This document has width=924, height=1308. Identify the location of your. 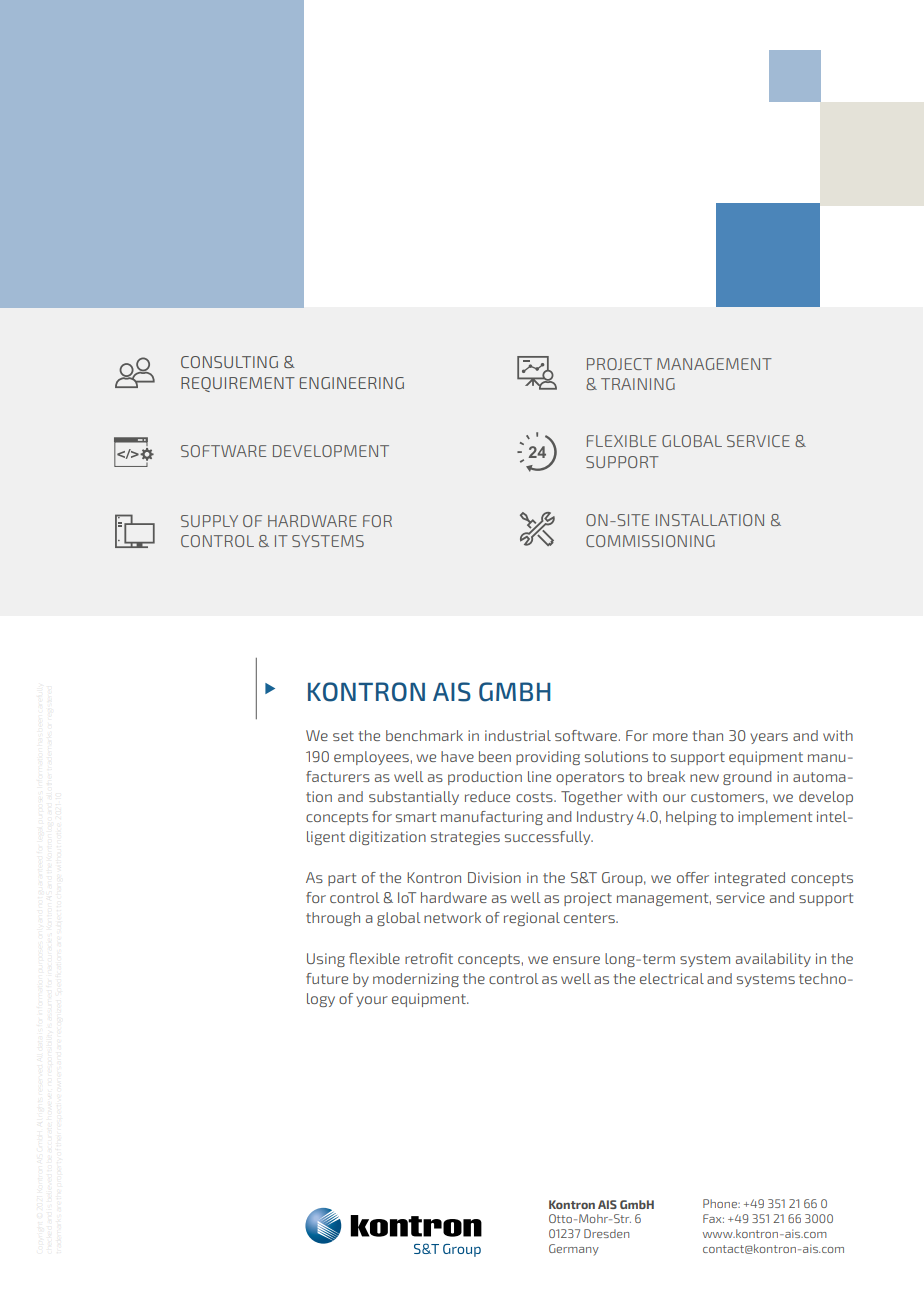
(372, 1001).
